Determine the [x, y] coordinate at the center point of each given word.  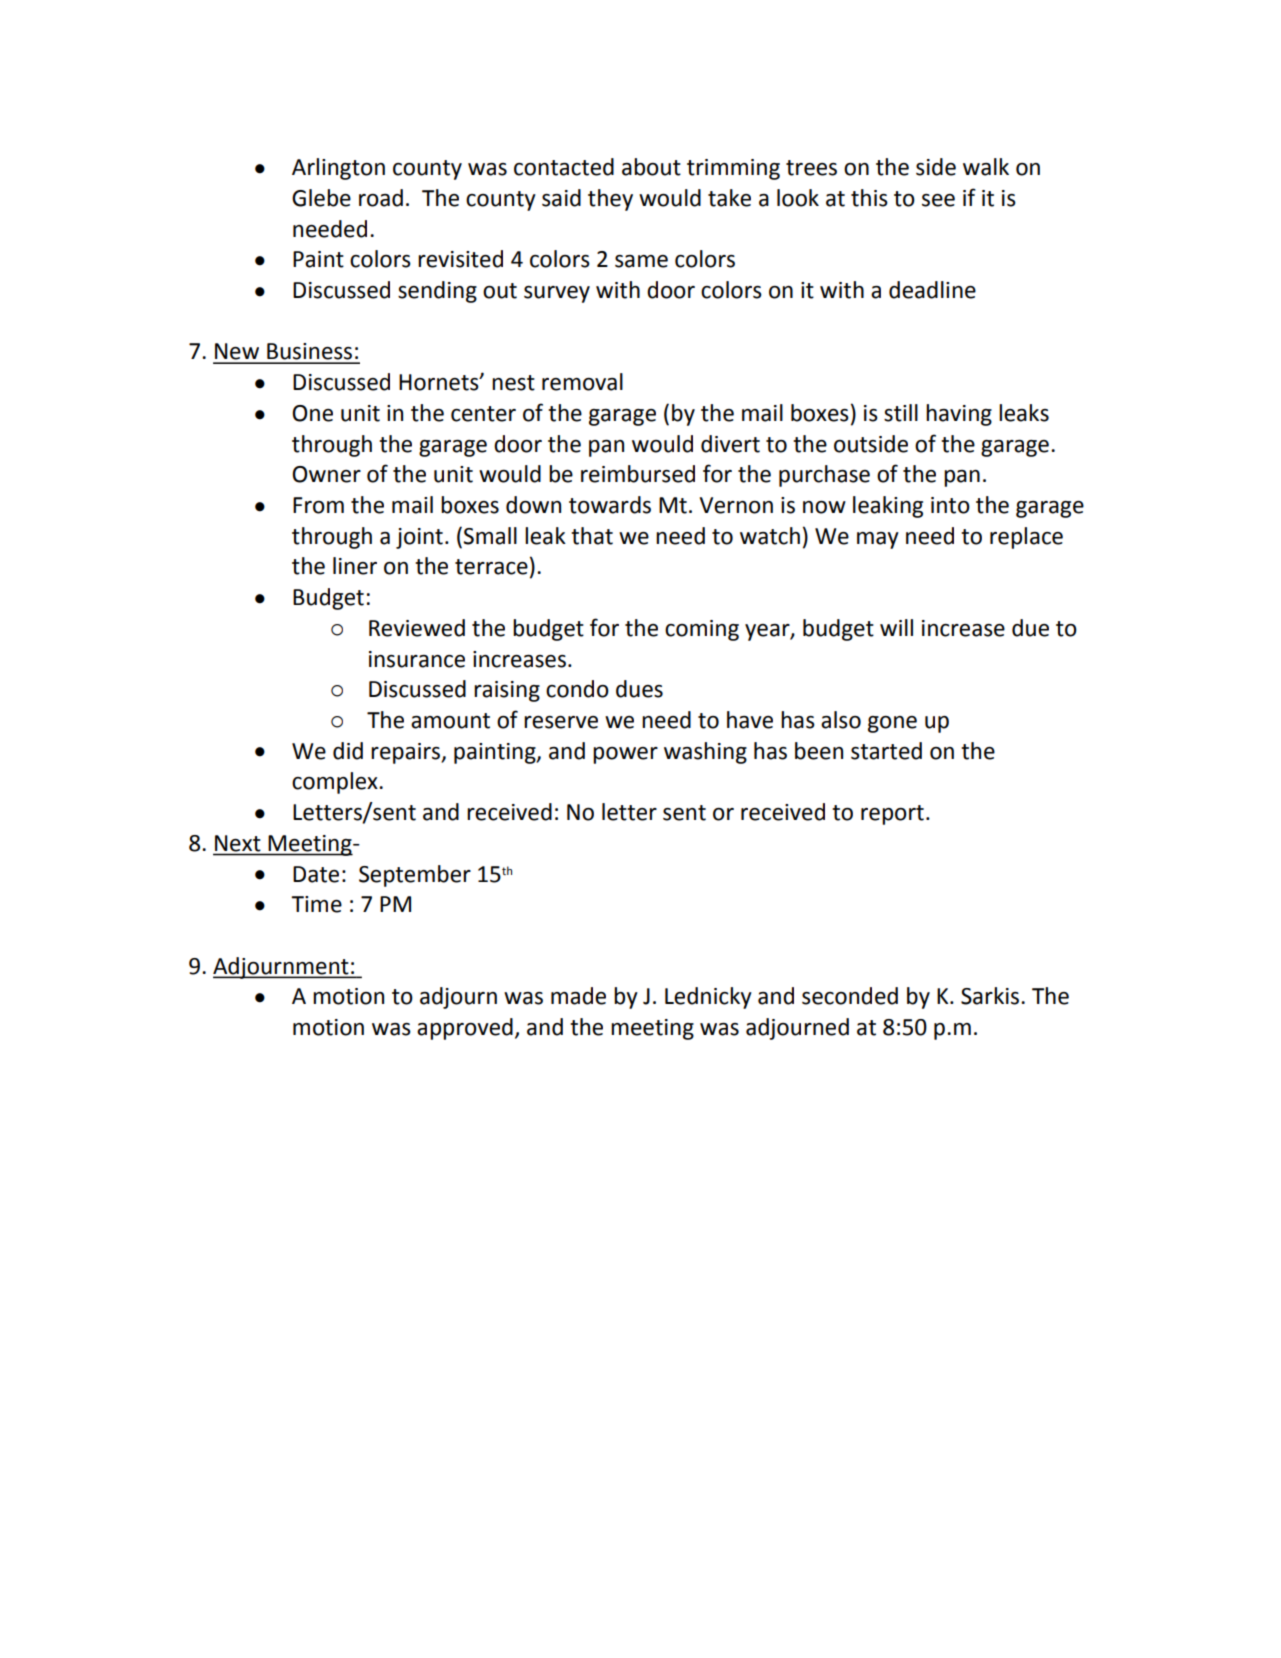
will [896, 627]
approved [465, 1029]
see [938, 200]
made [578, 996]
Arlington [338, 169]
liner [355, 566]
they [610, 200]
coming [702, 630]
